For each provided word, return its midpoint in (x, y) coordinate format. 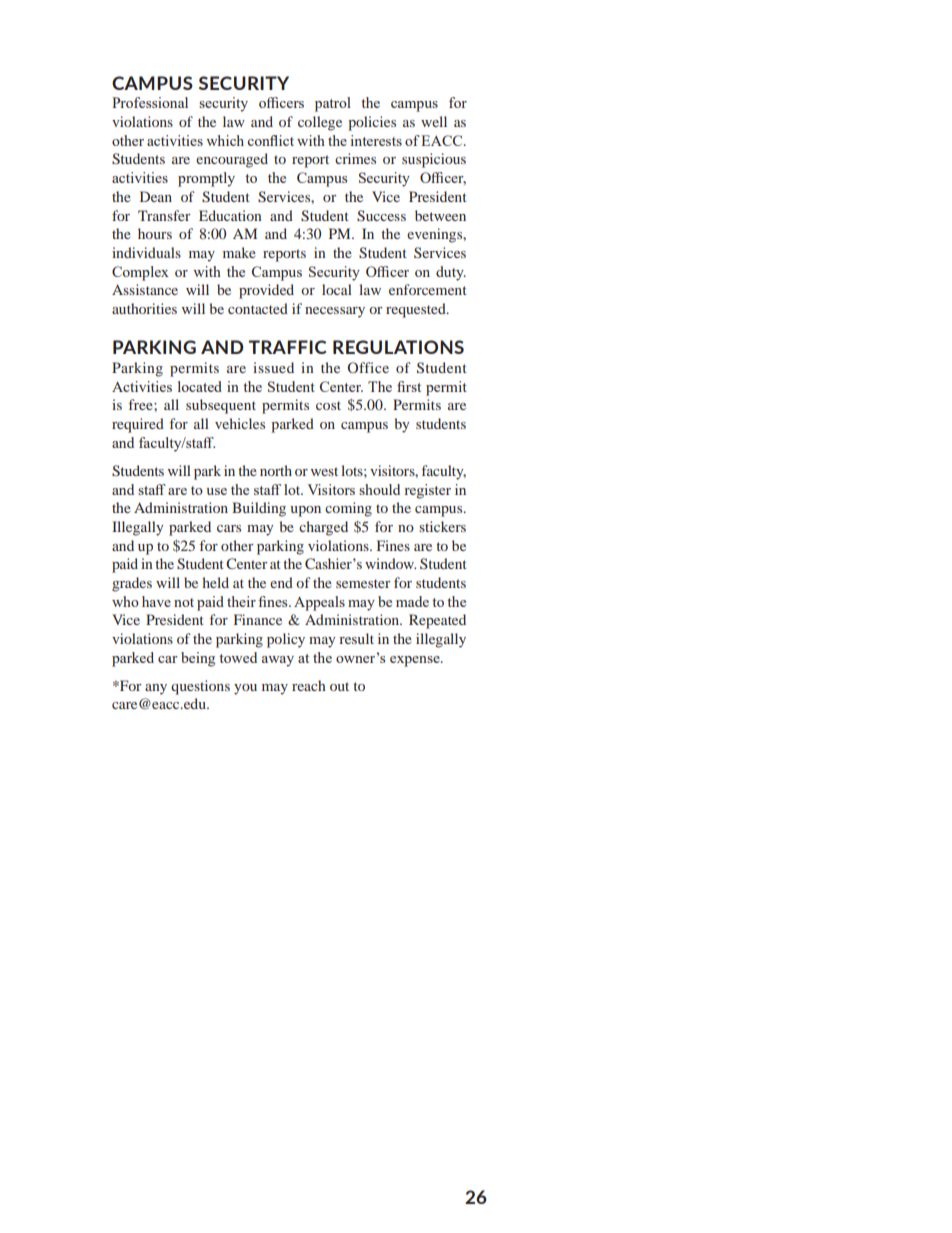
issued (273, 367)
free (142, 404)
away (278, 661)
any (156, 689)
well (434, 121)
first (409, 386)
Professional (150, 102)
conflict (270, 140)
